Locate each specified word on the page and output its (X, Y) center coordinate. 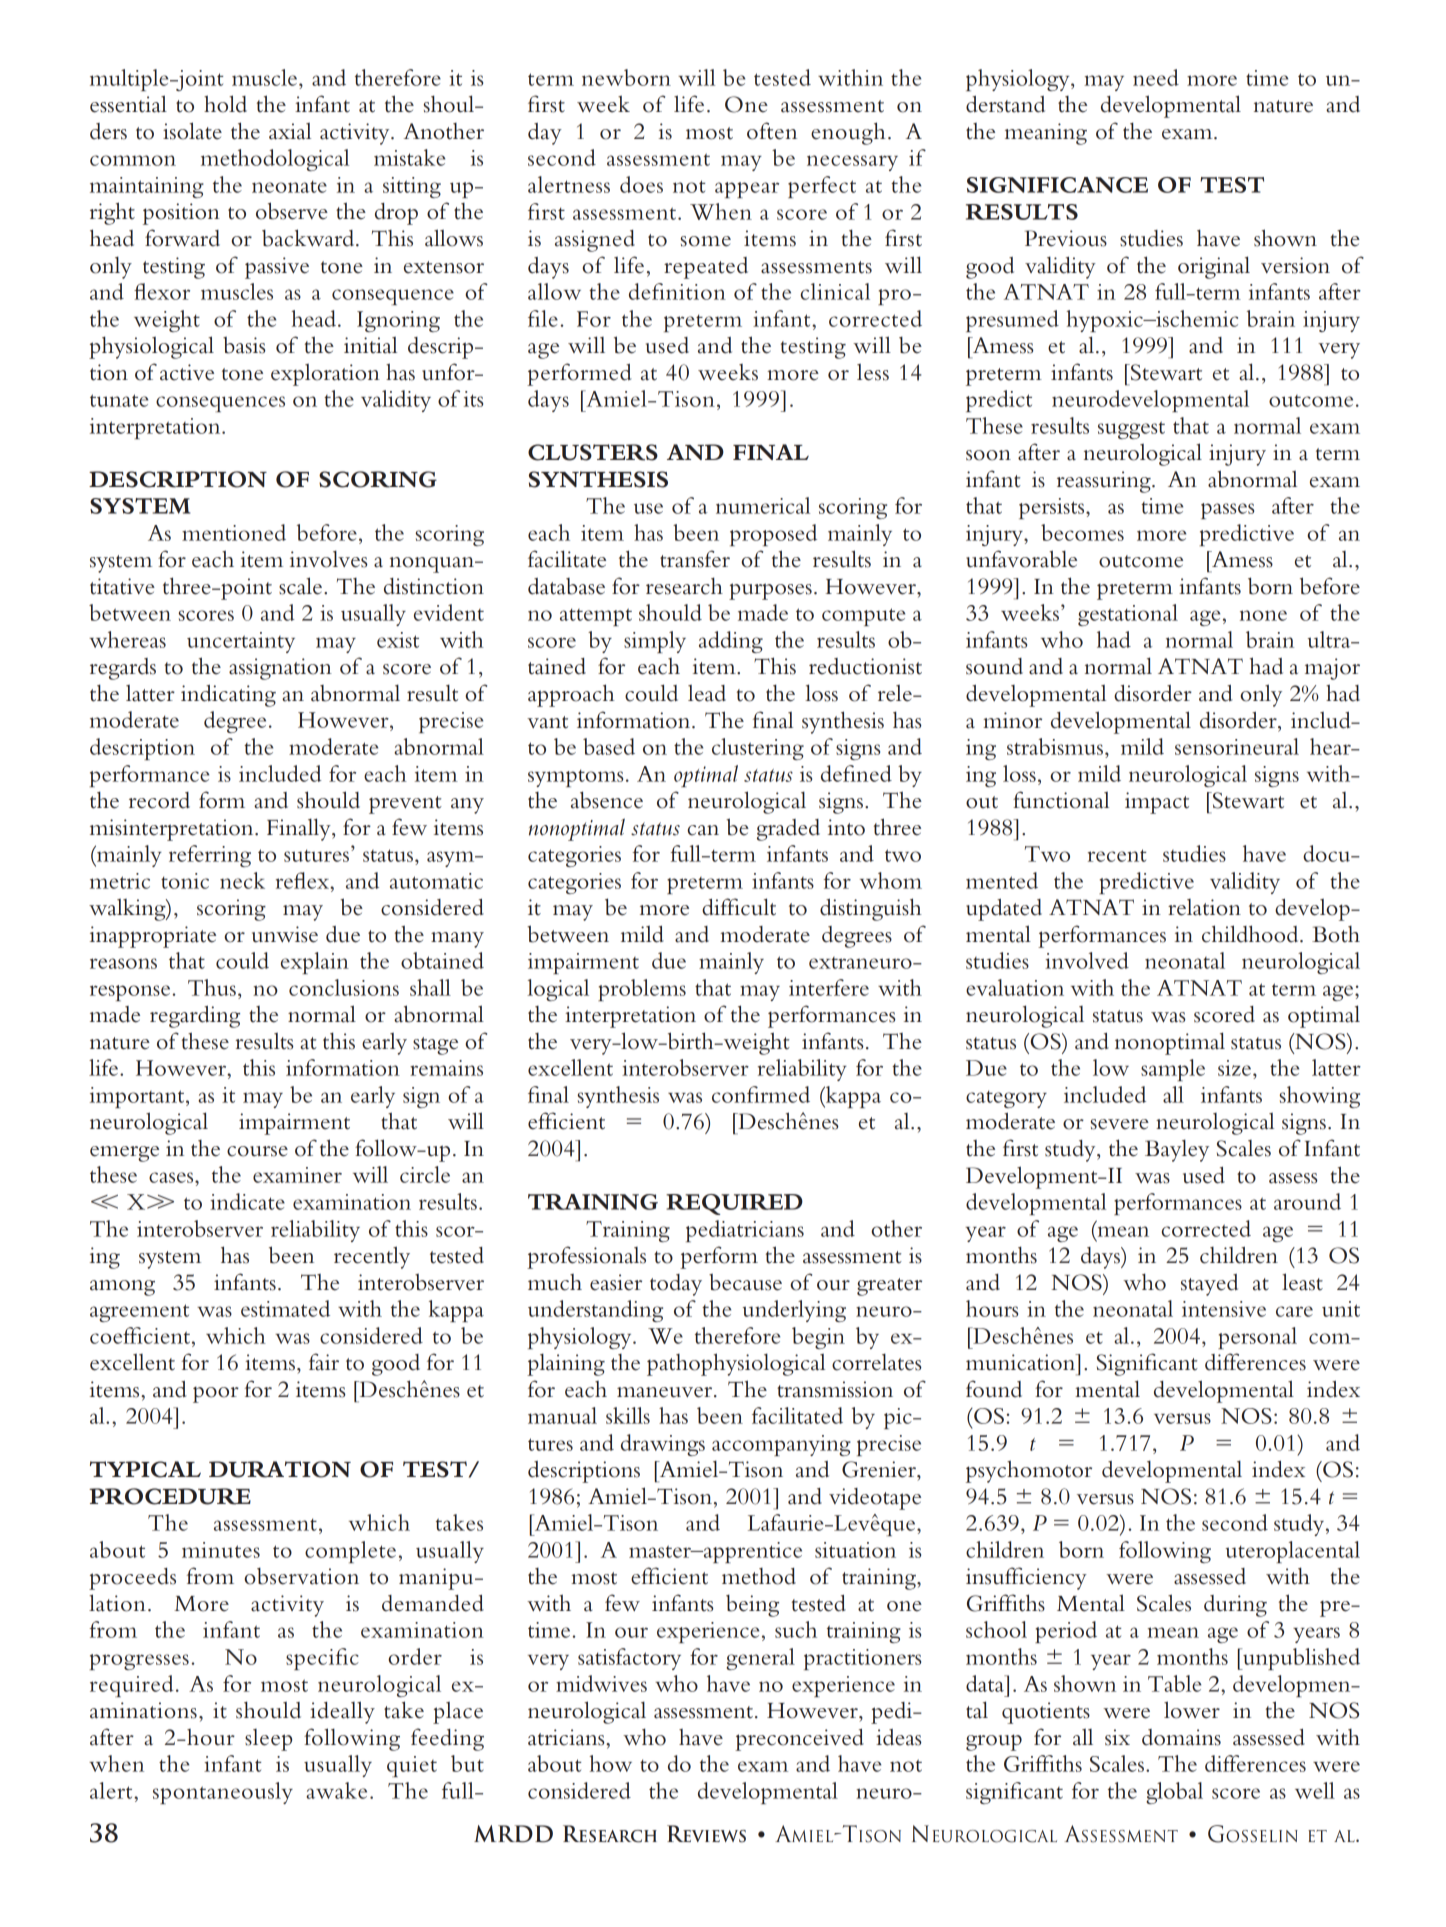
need (1156, 77)
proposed (773, 535)
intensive (1224, 1309)
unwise (285, 934)
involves (329, 559)
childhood (1251, 934)
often (772, 131)
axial (290, 131)
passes (1227, 511)
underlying (794, 1311)
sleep (268, 1740)
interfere (829, 987)
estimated (285, 1308)
